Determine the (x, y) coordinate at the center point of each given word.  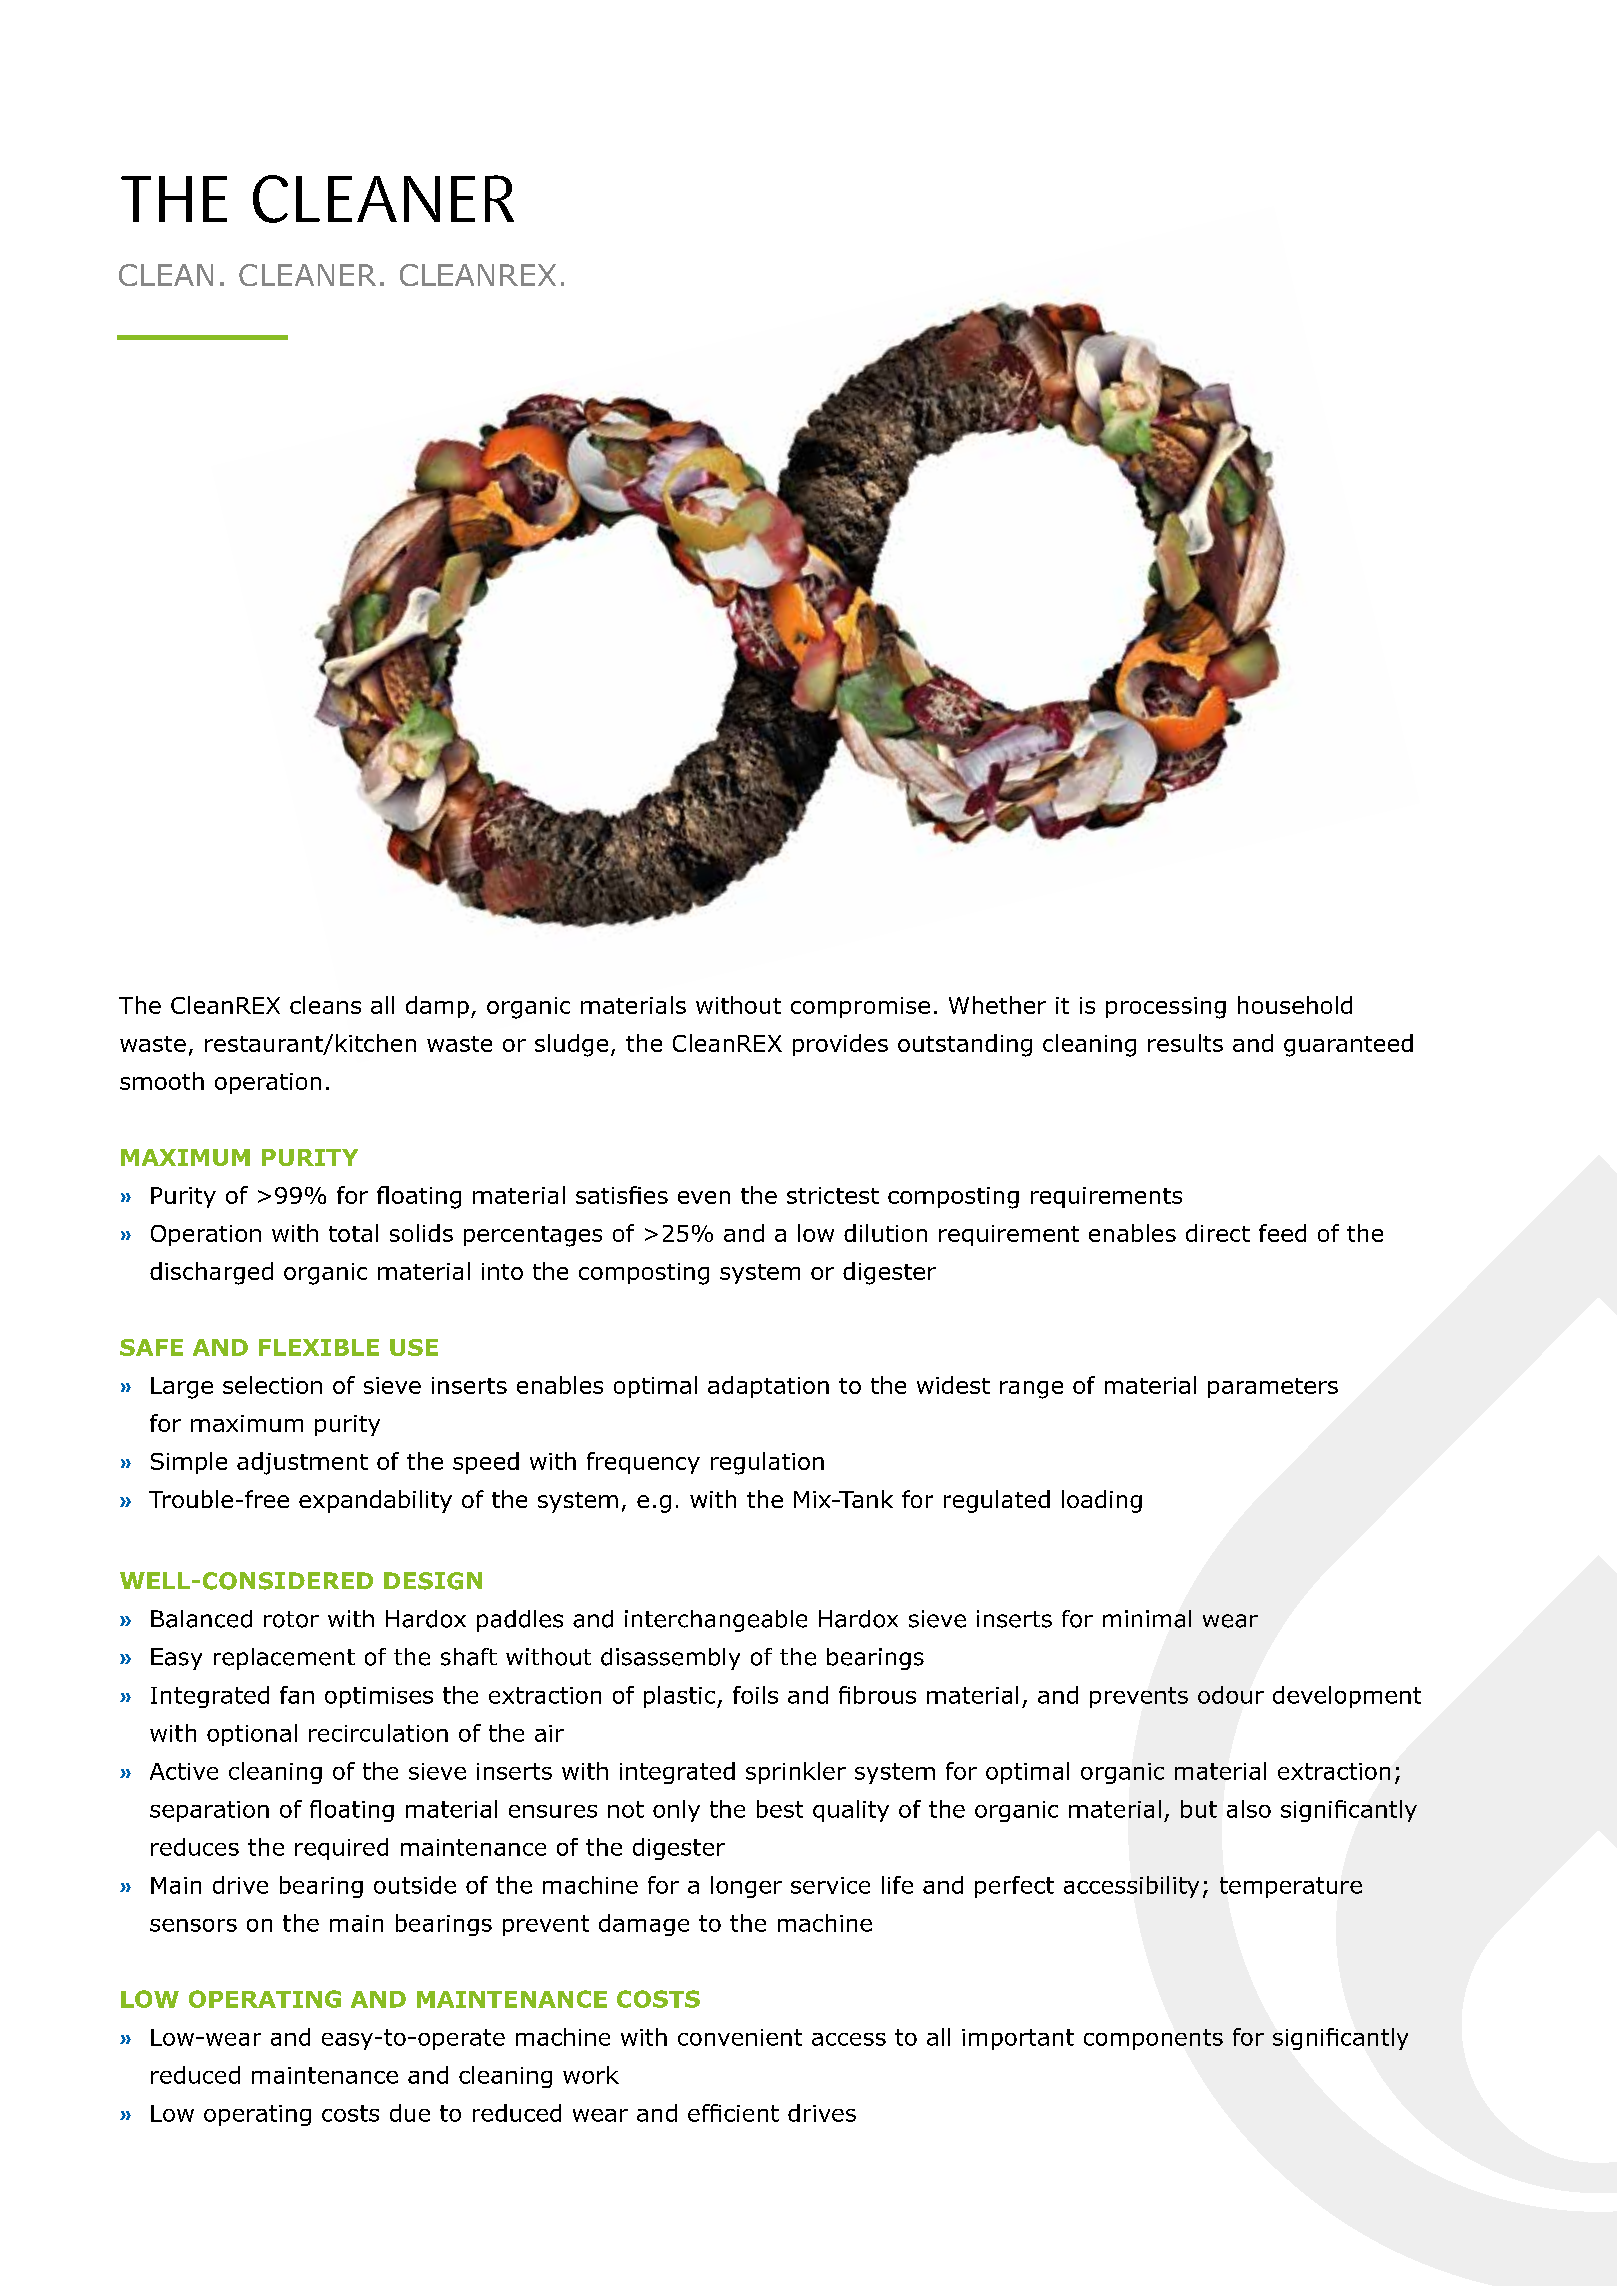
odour (1231, 1695)
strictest (833, 1195)
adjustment (302, 1463)
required (341, 1849)
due (410, 2113)
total (353, 1233)
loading (1102, 1501)
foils (755, 1695)
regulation (767, 1463)
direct (1218, 1233)
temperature (1291, 1887)
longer (746, 1887)
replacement (284, 1659)
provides (840, 1045)
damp (437, 1007)
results (1185, 1043)
